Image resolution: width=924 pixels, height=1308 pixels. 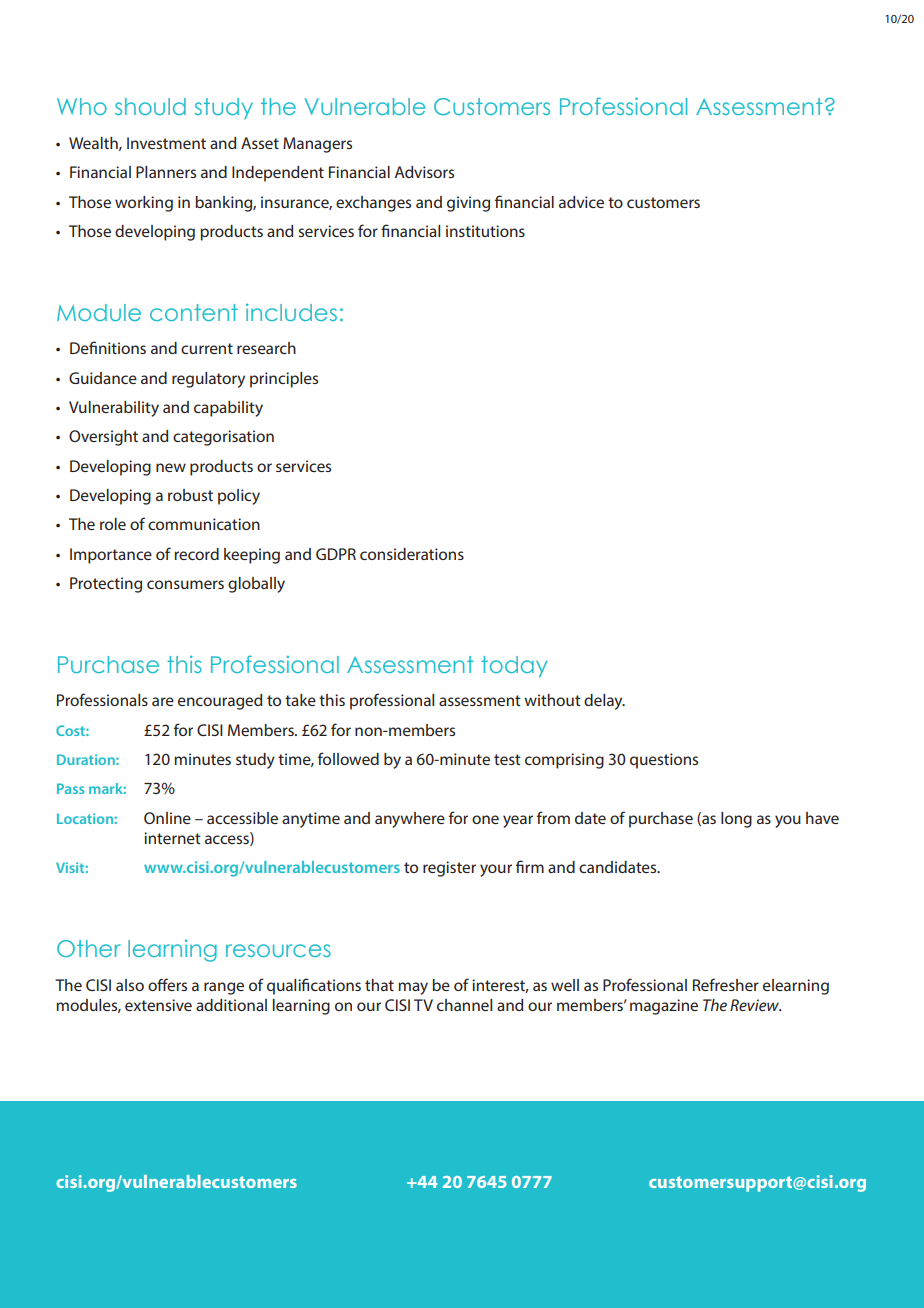 I want to click on delay, so click(x=604, y=702).
